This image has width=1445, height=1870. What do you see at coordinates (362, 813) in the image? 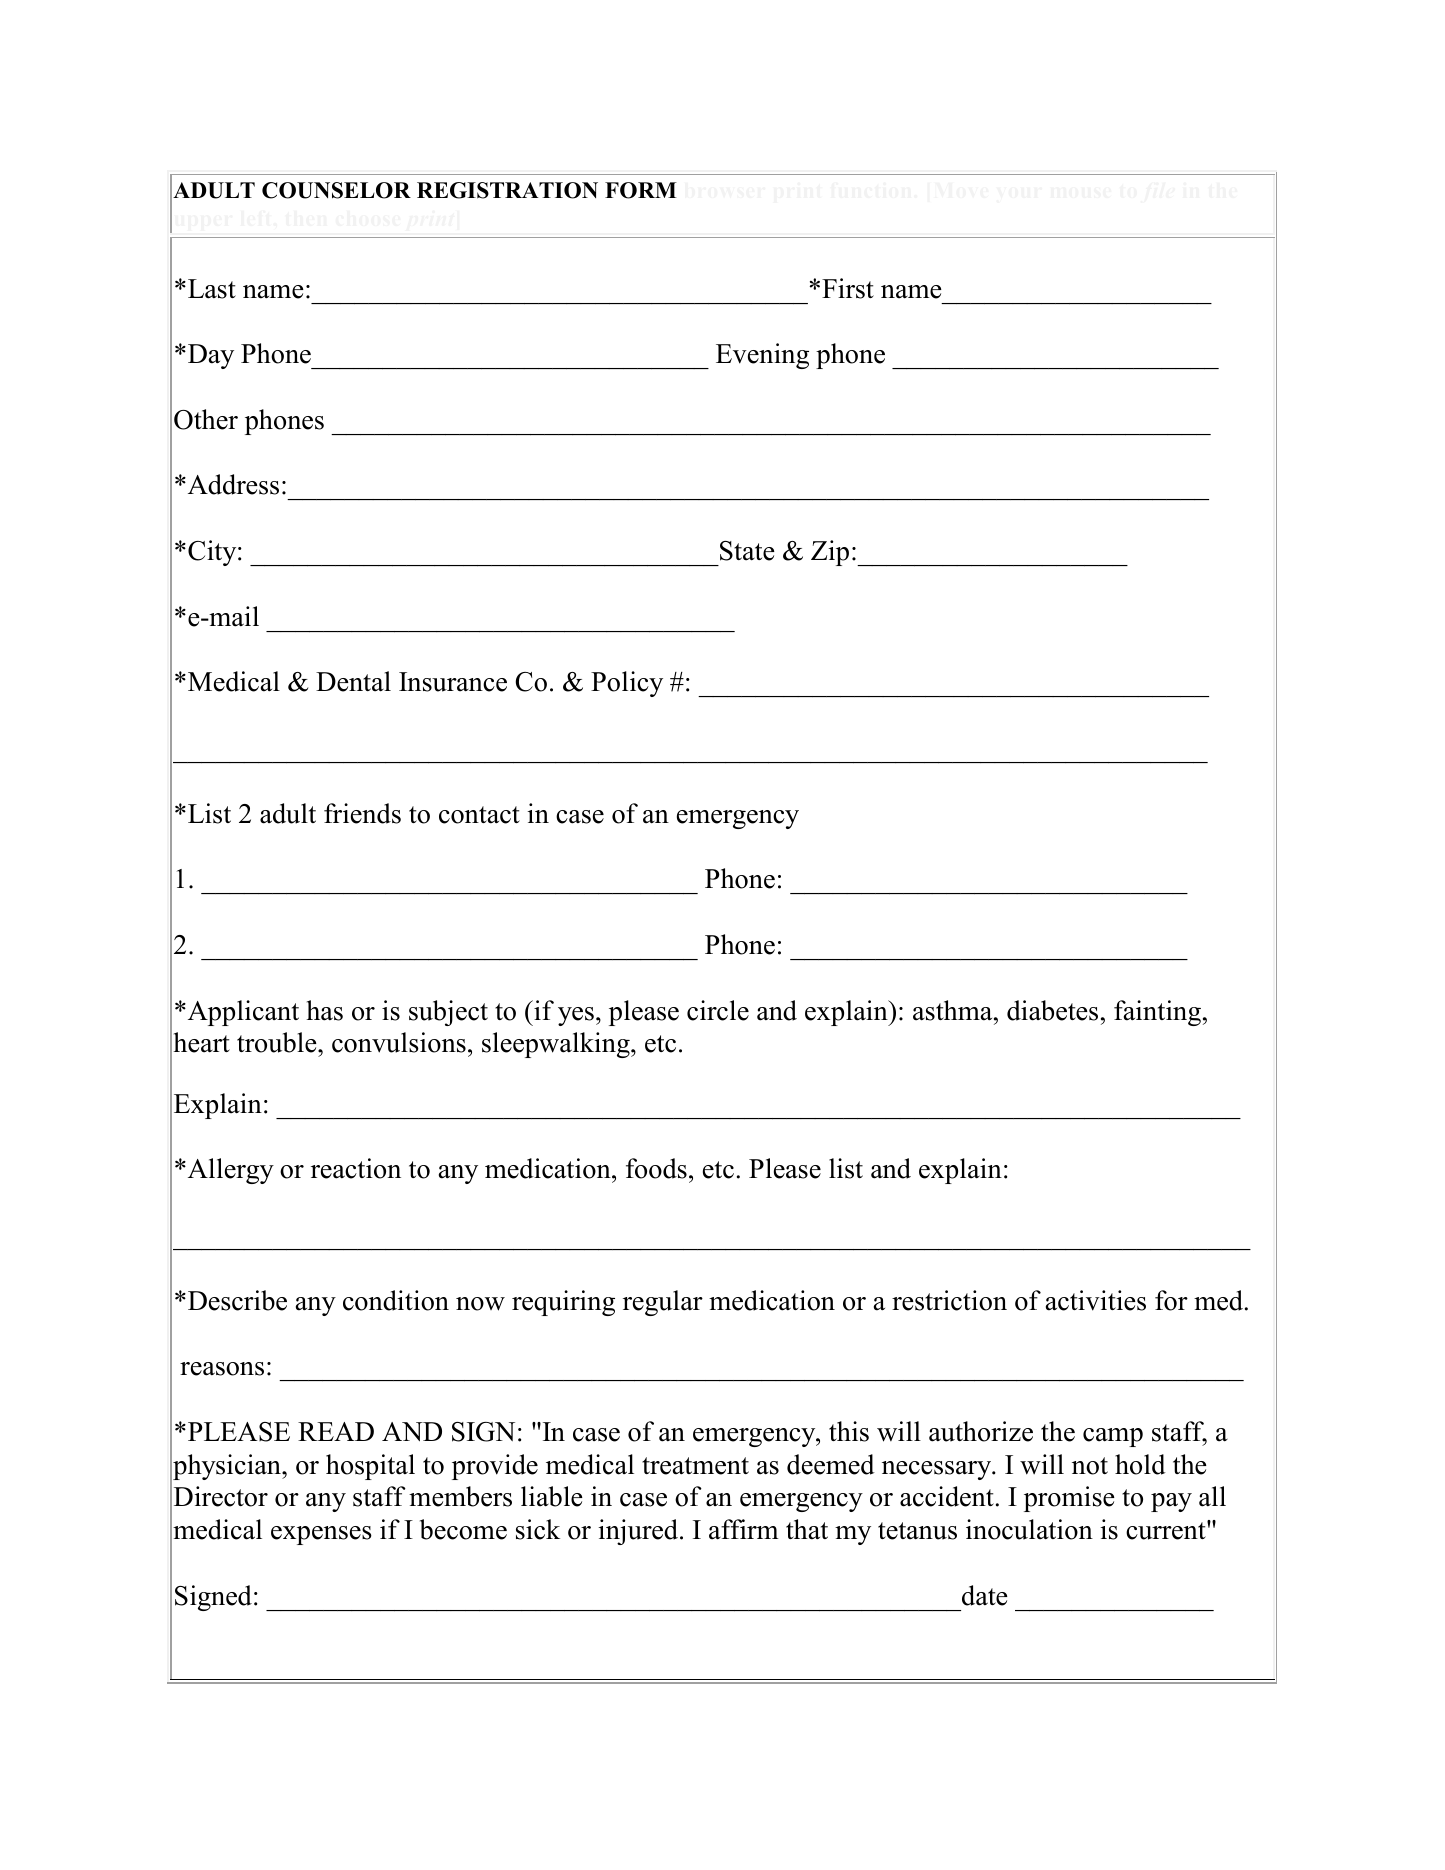
I see `friends` at bounding box center [362, 813].
